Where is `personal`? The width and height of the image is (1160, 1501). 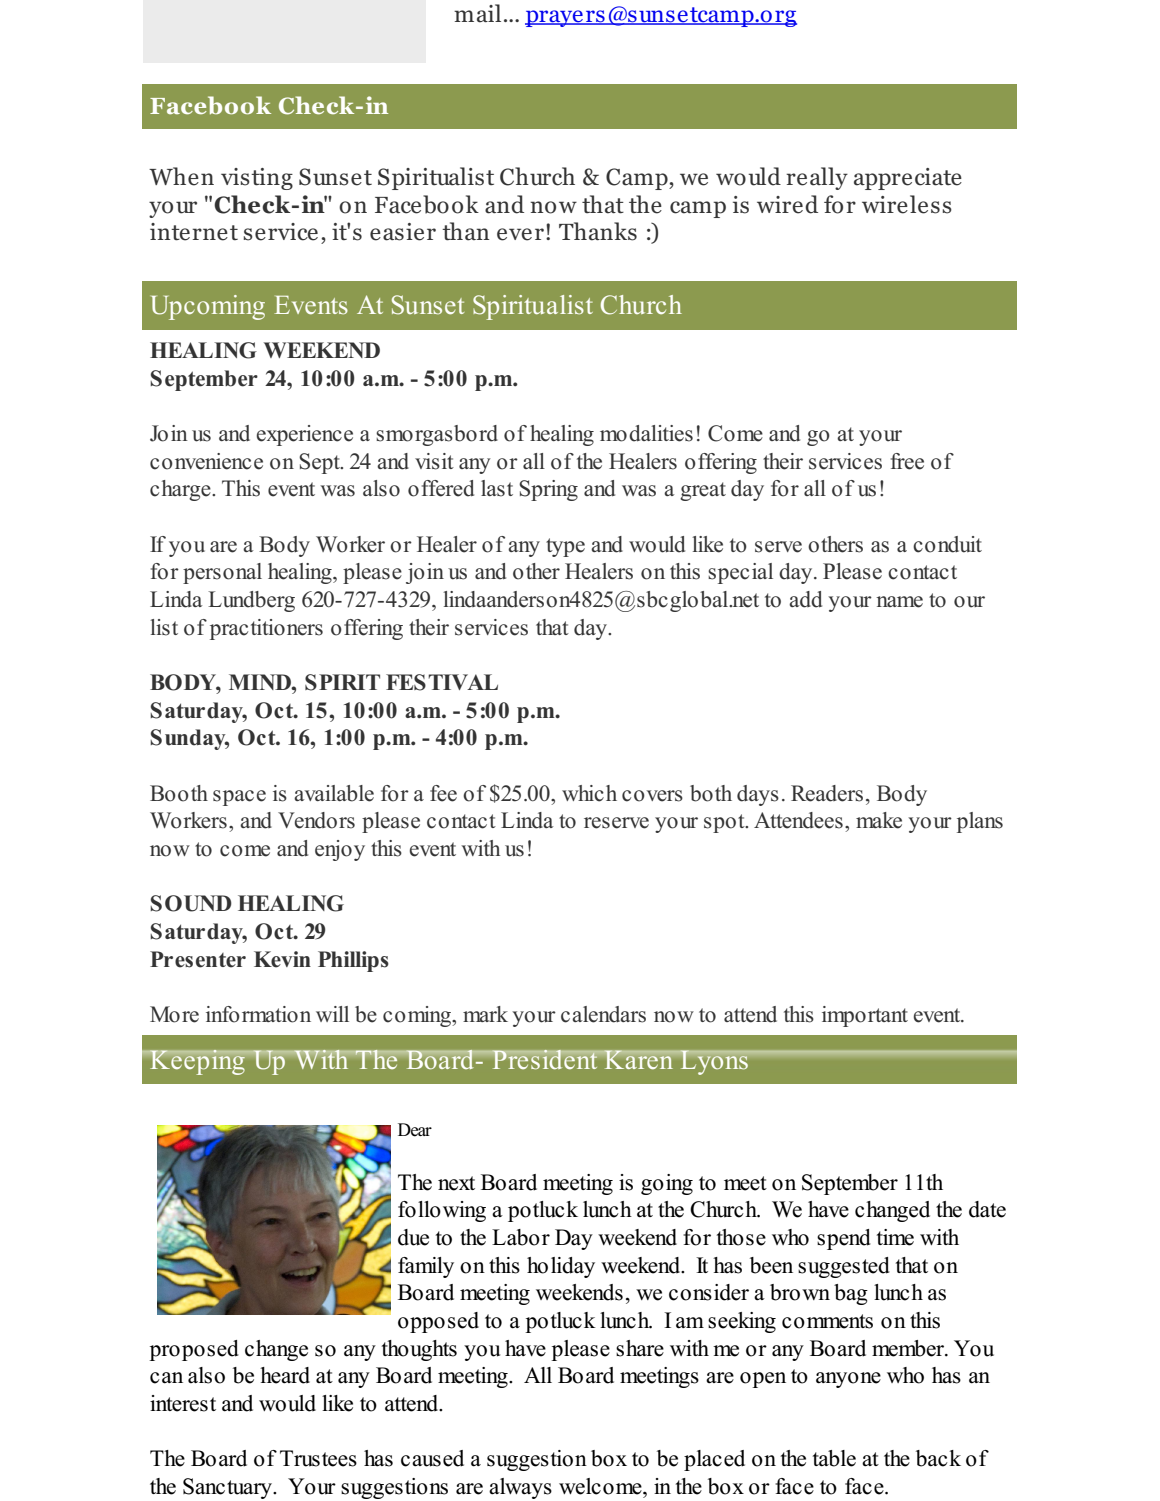
personal is located at coordinates (222, 573).
